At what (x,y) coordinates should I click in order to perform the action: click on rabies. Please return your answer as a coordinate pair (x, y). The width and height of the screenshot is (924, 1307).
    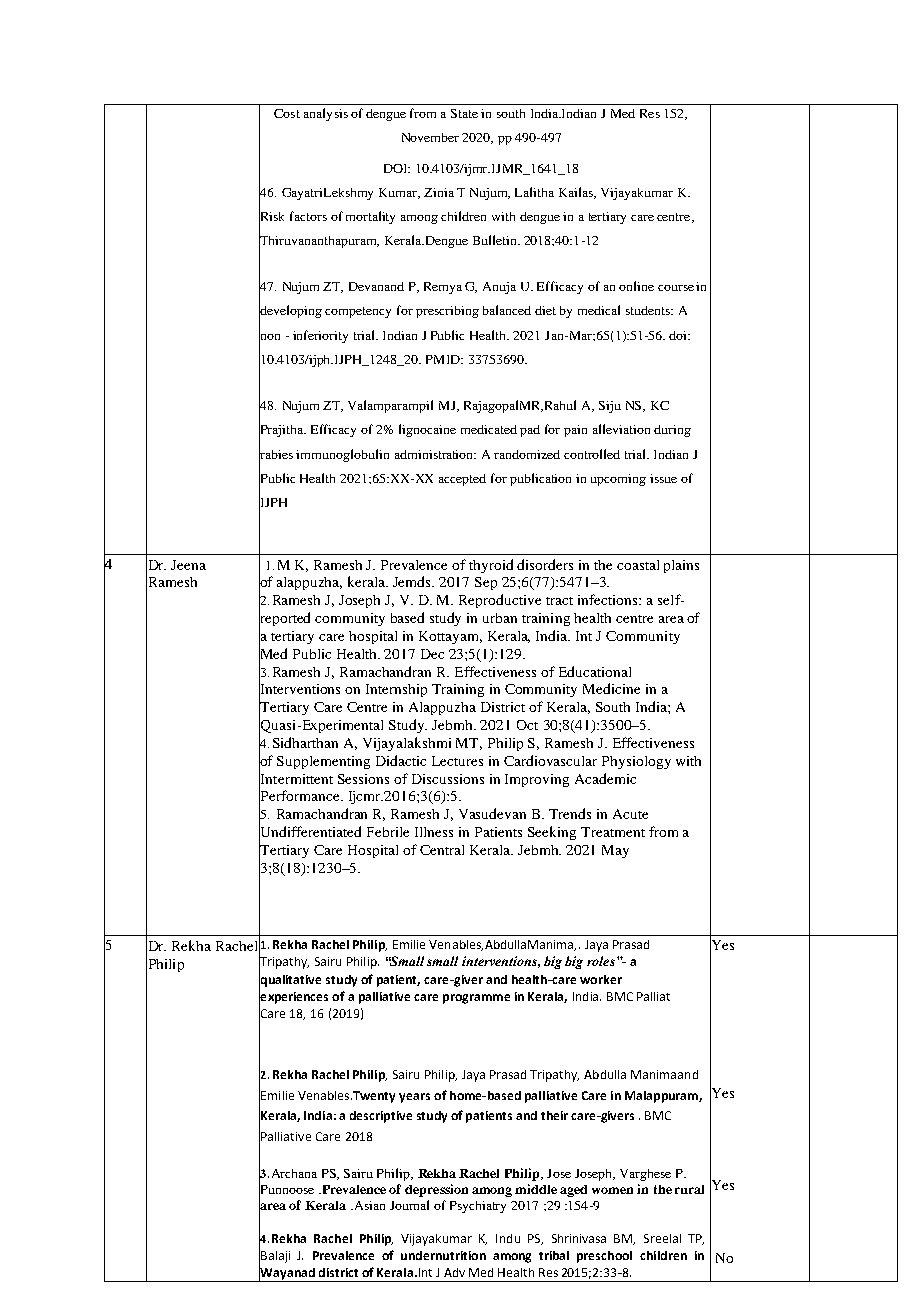
    Looking at the image, I should click on (276, 454).
